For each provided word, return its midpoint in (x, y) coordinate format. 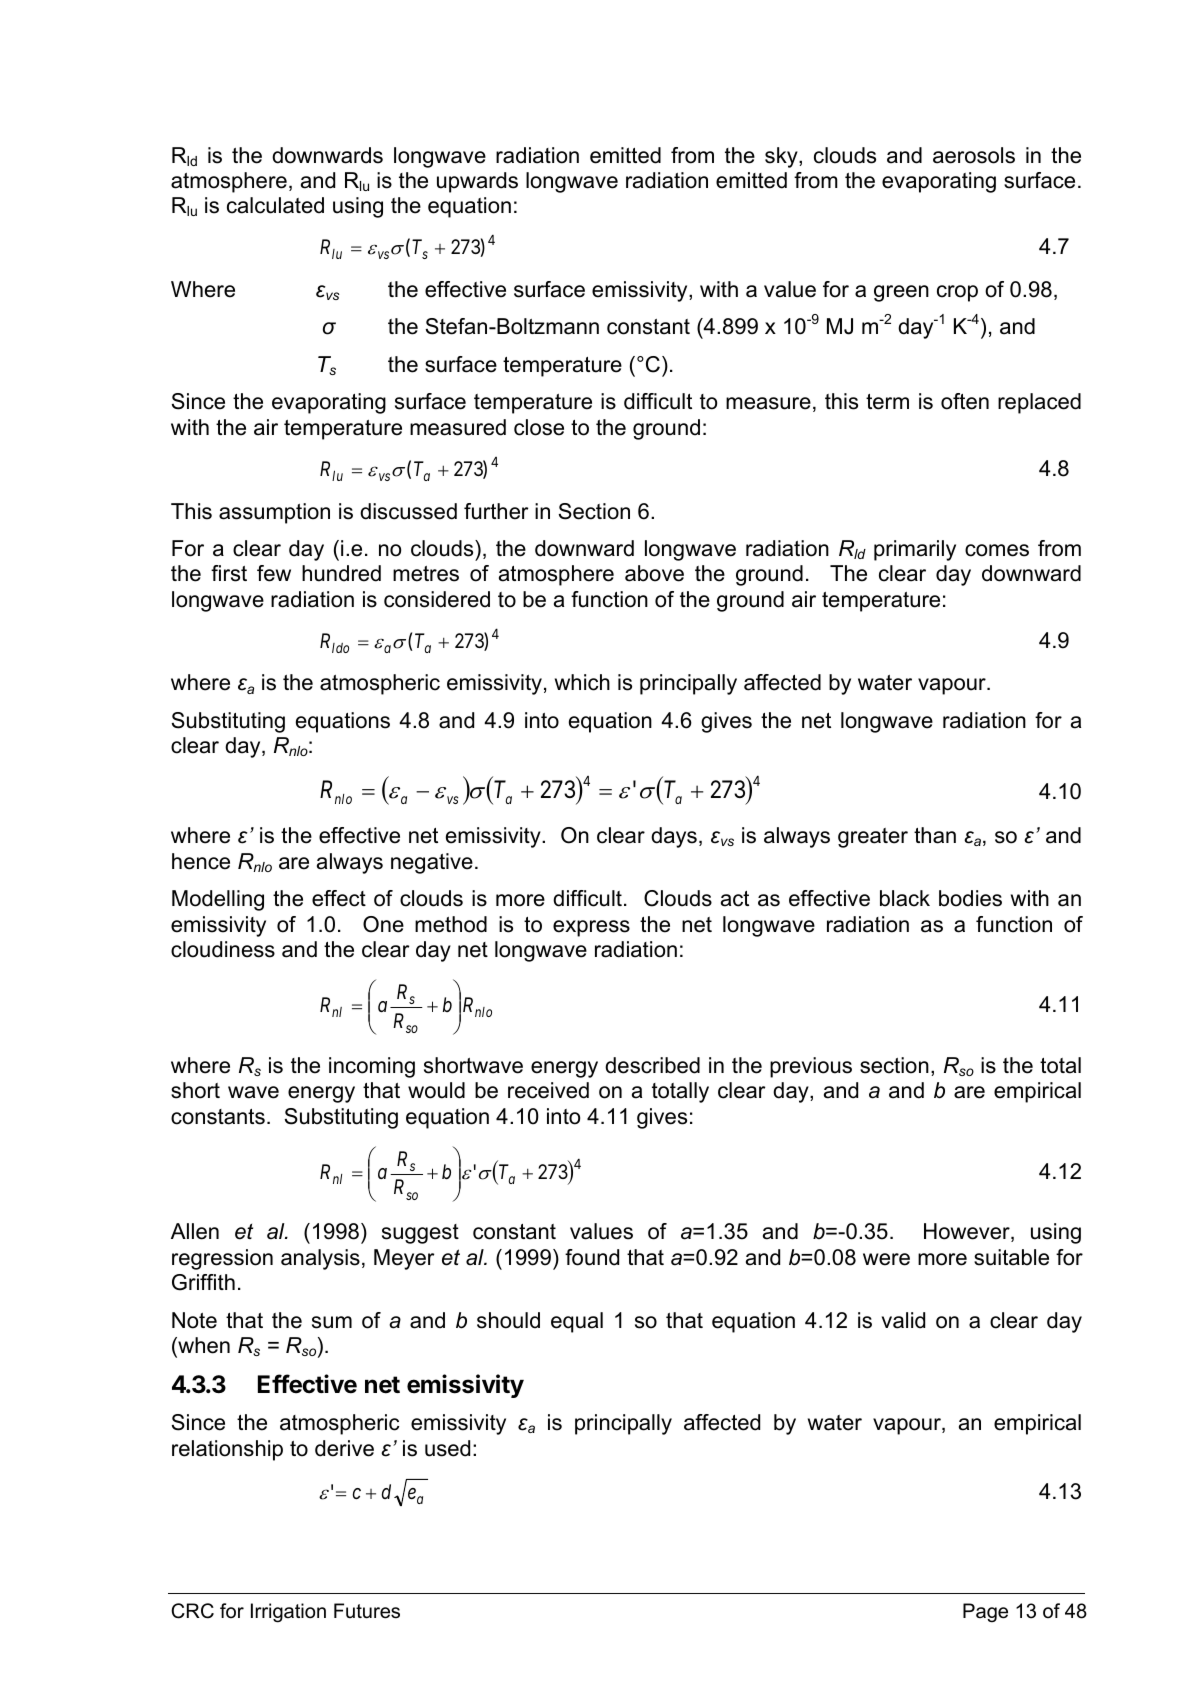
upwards (477, 182)
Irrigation (288, 1613)
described (652, 1065)
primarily (915, 550)
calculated (275, 205)
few (274, 573)
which (582, 682)
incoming (372, 1067)
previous (811, 1067)
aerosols (974, 155)
